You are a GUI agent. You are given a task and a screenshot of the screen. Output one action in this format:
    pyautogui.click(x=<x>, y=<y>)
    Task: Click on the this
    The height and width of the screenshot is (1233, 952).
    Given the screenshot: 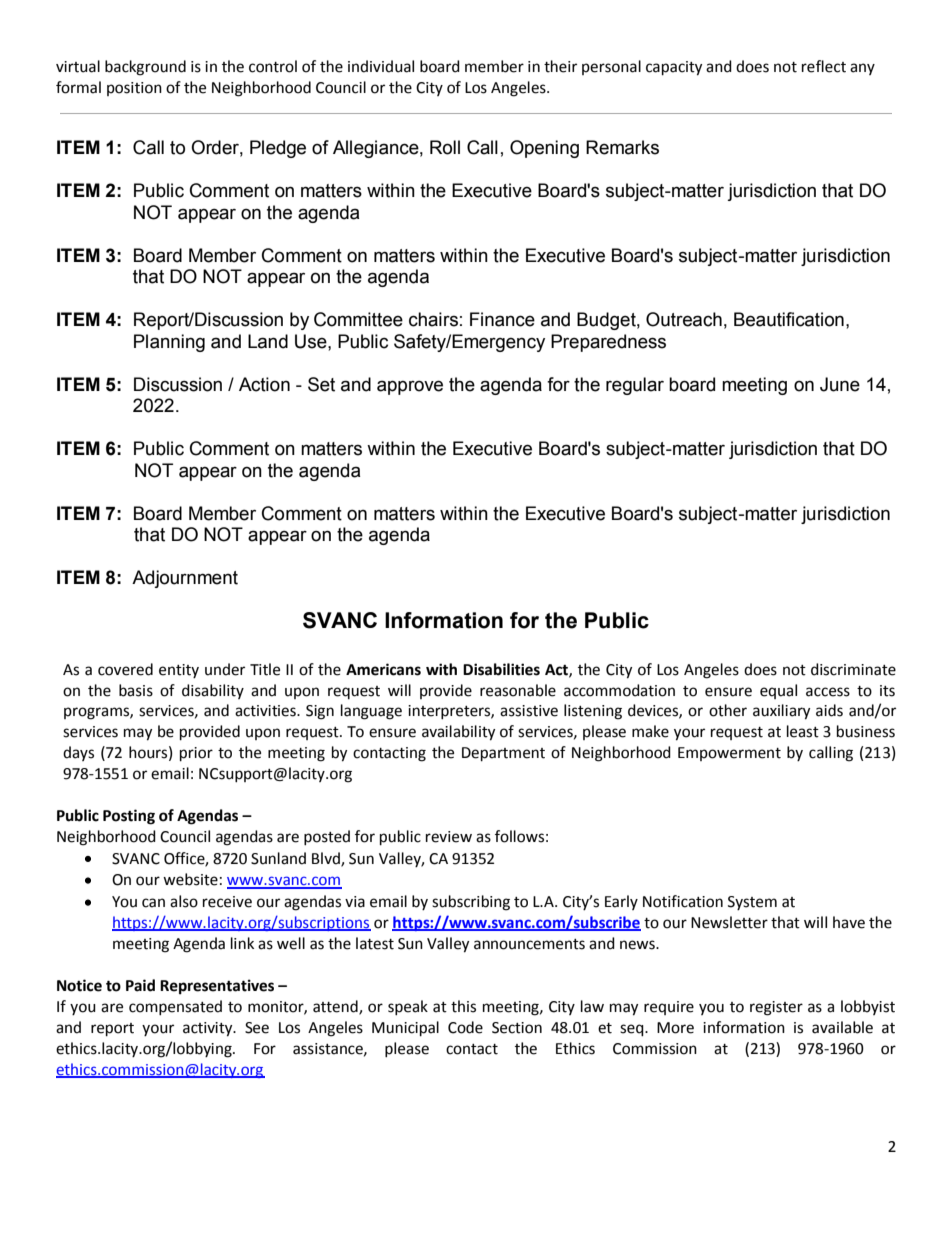 What is the action you would take?
    pyautogui.click(x=463, y=1006)
